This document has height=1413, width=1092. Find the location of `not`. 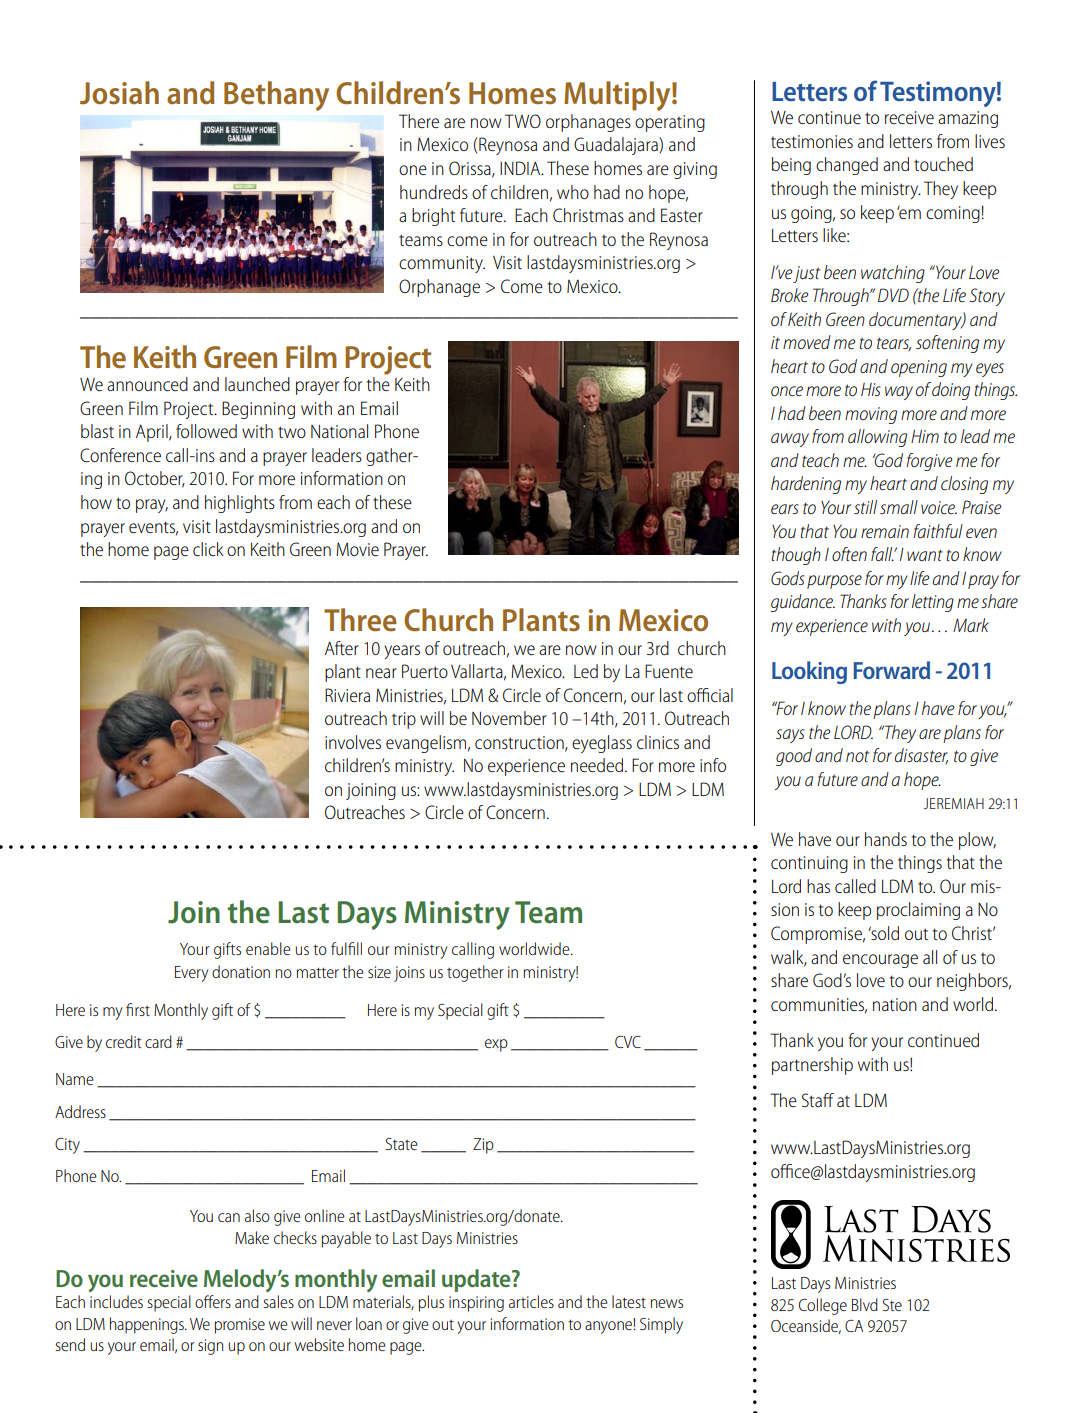

not is located at coordinates (857, 756).
